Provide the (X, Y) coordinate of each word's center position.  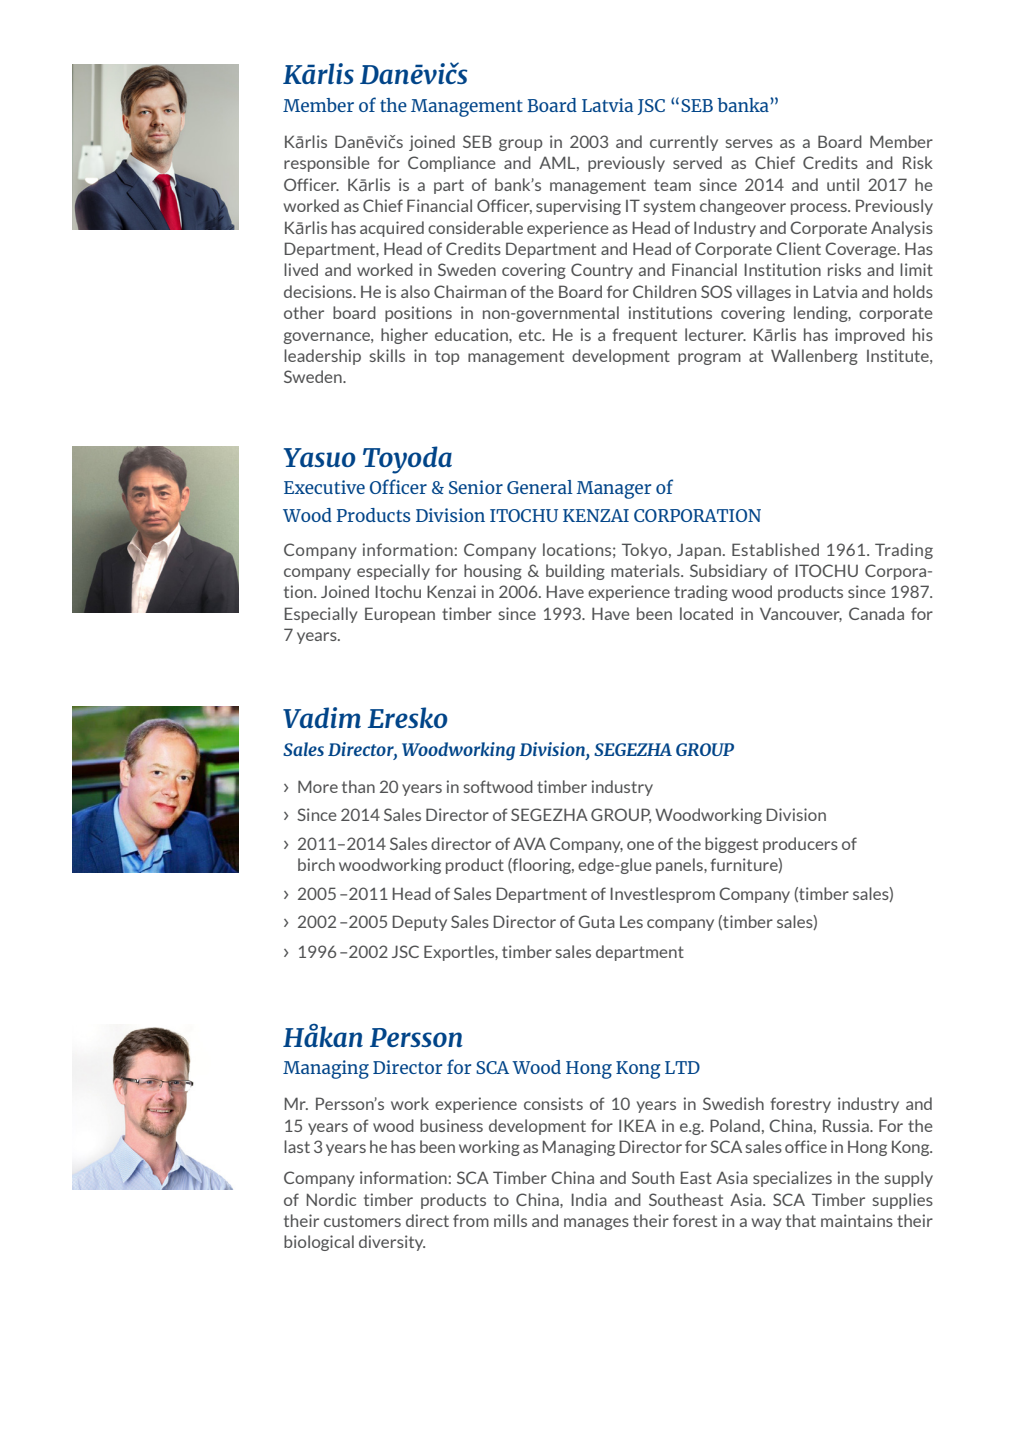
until (843, 184)
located (706, 613)
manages (596, 1224)
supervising (578, 207)
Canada (876, 613)
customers (362, 1221)
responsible (327, 164)
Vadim (322, 717)
